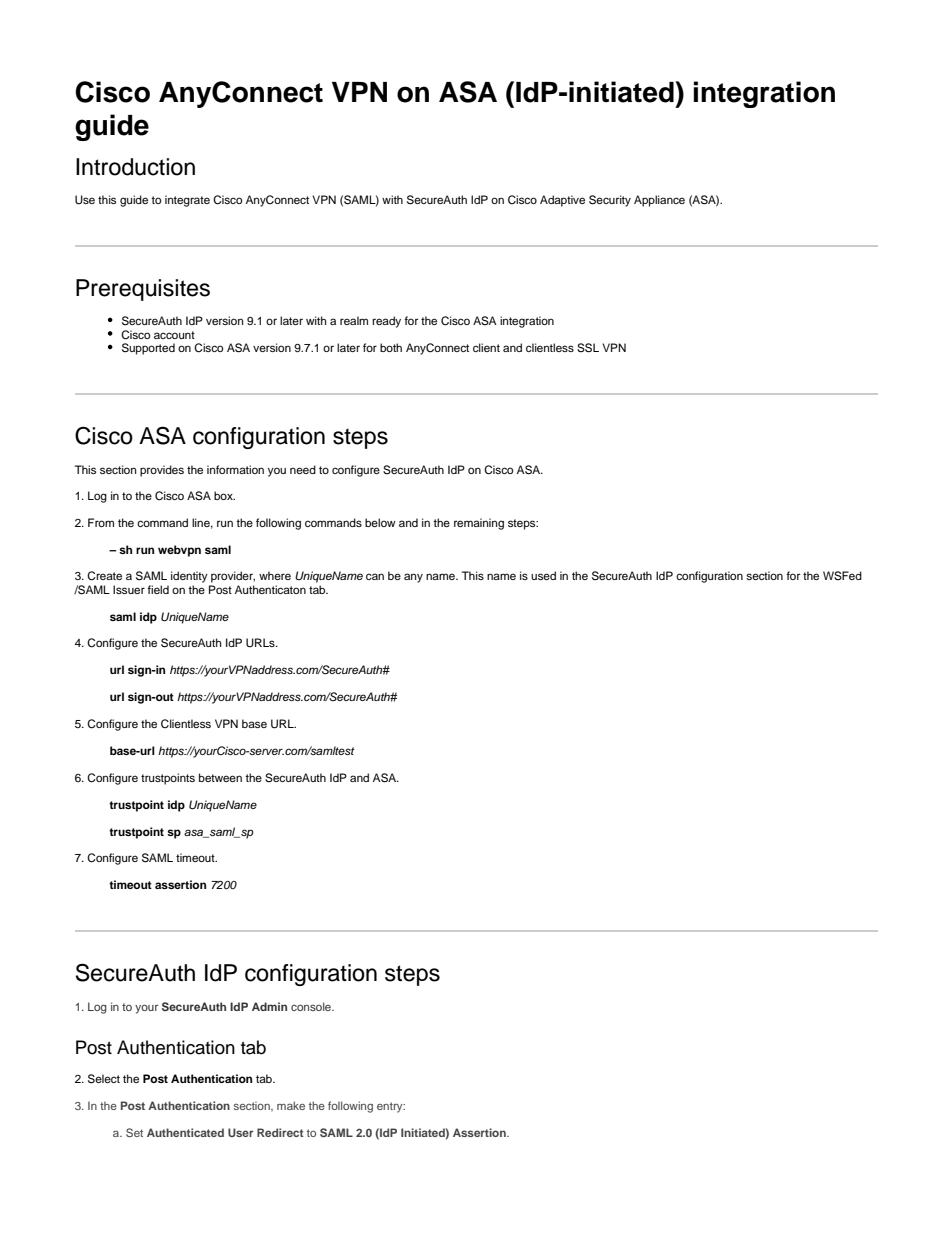  Describe the element at coordinates (375, 576) in the screenshot. I see `can` at that location.
